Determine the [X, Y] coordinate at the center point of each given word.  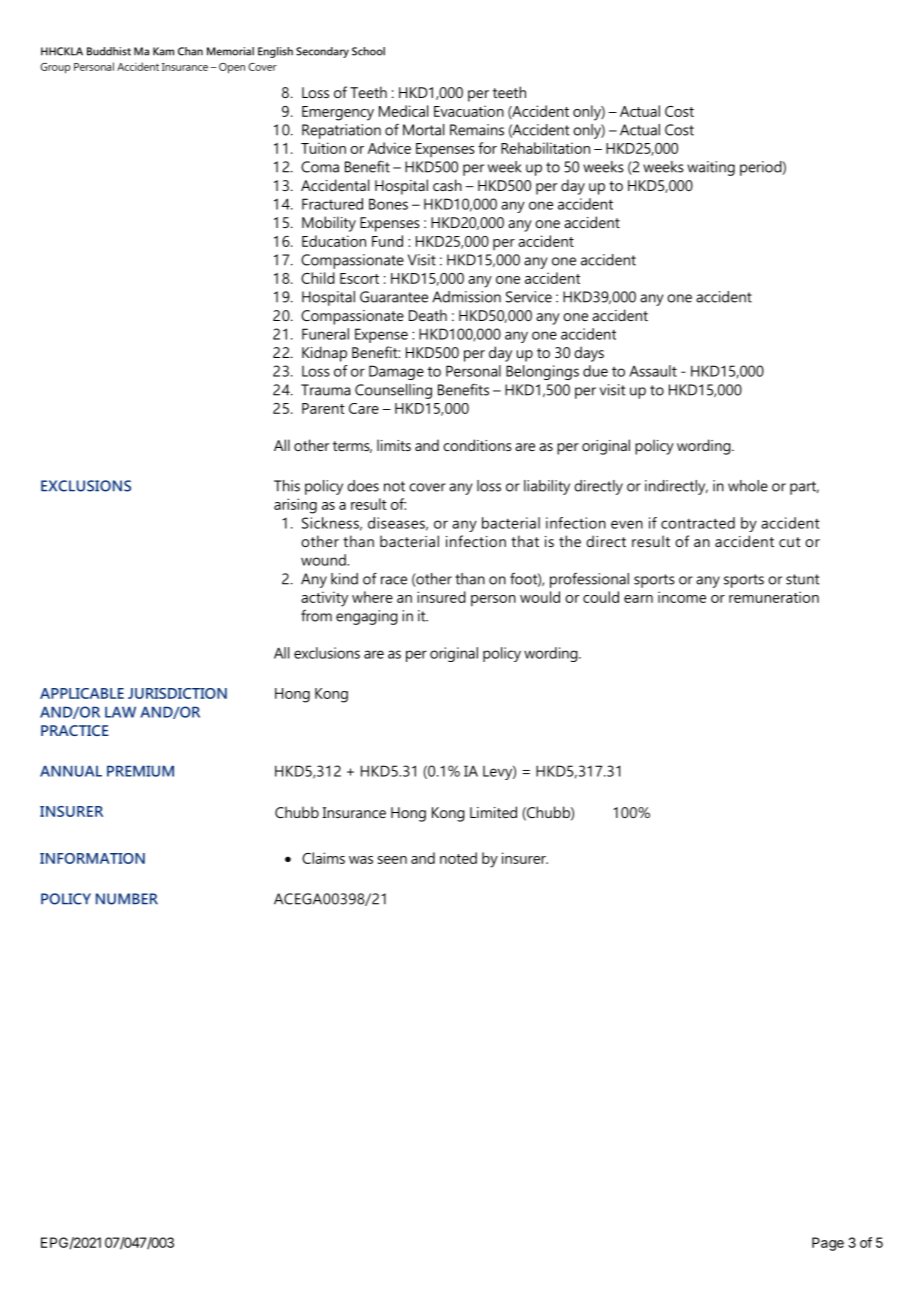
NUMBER [127, 899]
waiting [711, 168]
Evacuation [469, 111]
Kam [163, 51]
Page [828, 1244]
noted [458, 858]
